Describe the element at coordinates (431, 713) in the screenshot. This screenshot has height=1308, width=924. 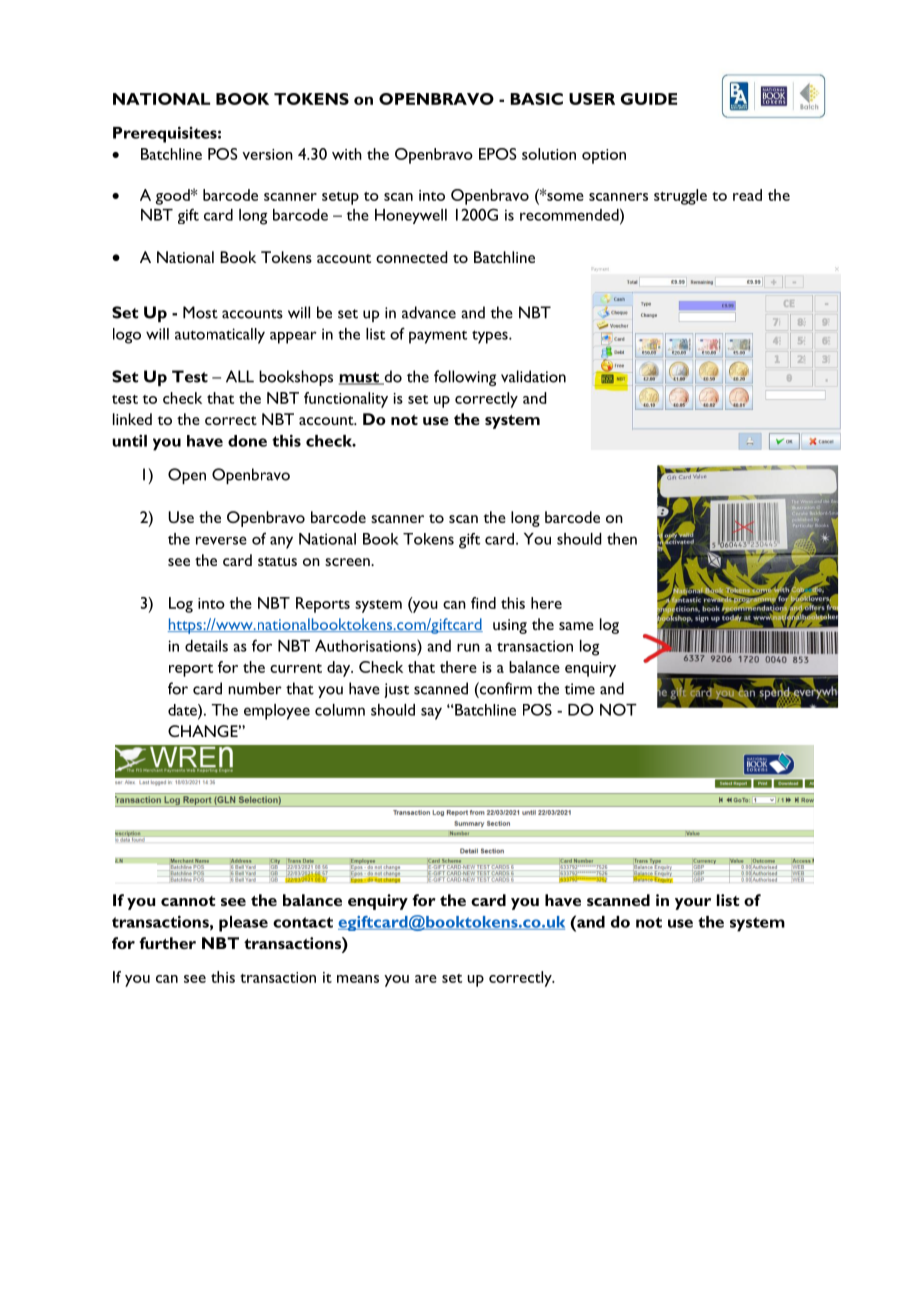
I see `say` at that location.
